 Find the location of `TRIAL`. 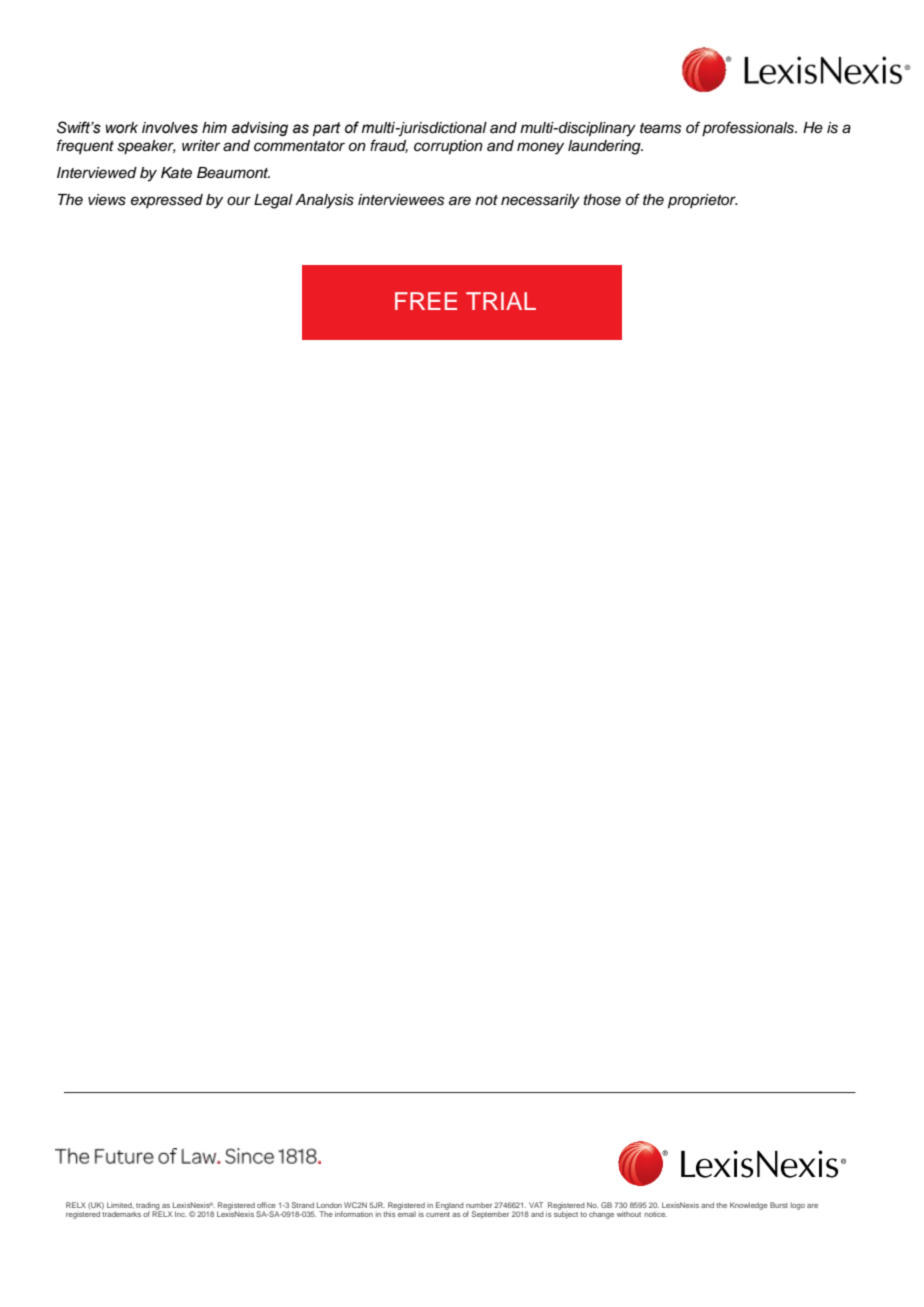

TRIAL is located at coordinates (501, 301).
